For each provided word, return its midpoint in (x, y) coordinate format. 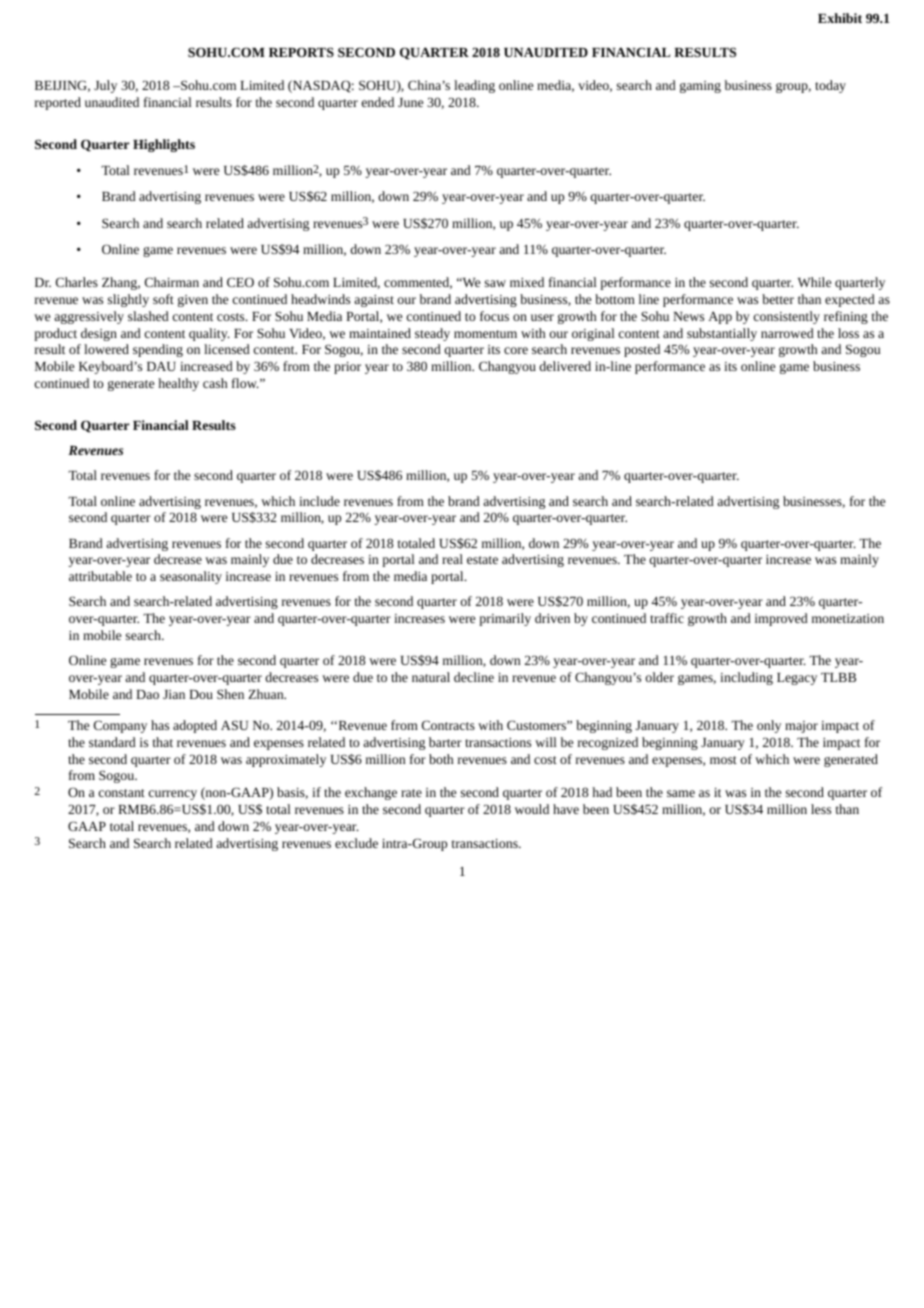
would (532, 809)
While (814, 282)
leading (474, 86)
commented (418, 283)
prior (347, 368)
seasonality (191, 577)
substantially (722, 334)
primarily (505, 619)
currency (173, 795)
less (821, 809)
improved (781, 619)
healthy (178, 384)
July (105, 86)
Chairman (172, 282)
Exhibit (840, 18)
